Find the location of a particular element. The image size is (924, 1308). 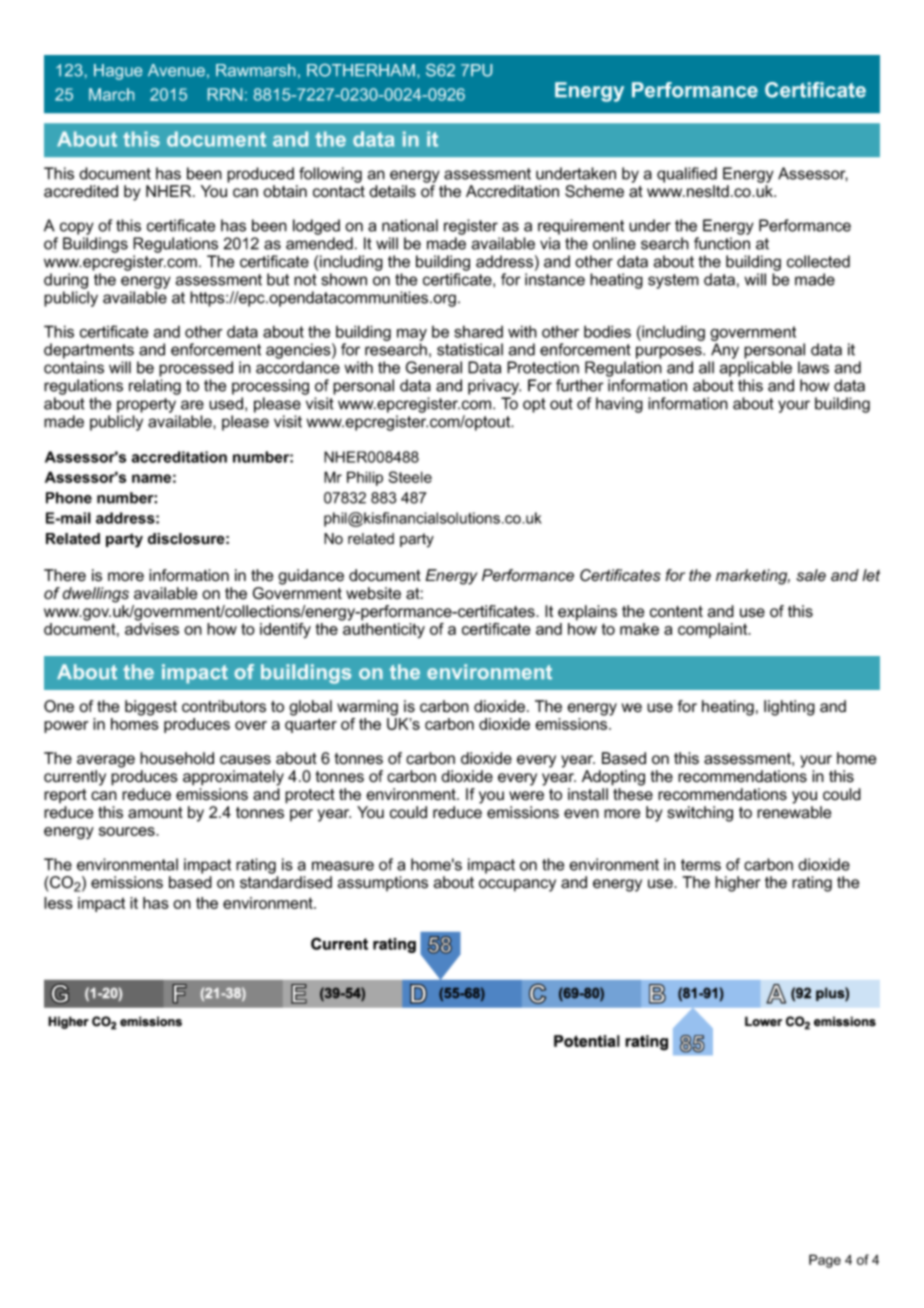

higher is located at coordinates (737, 884).
